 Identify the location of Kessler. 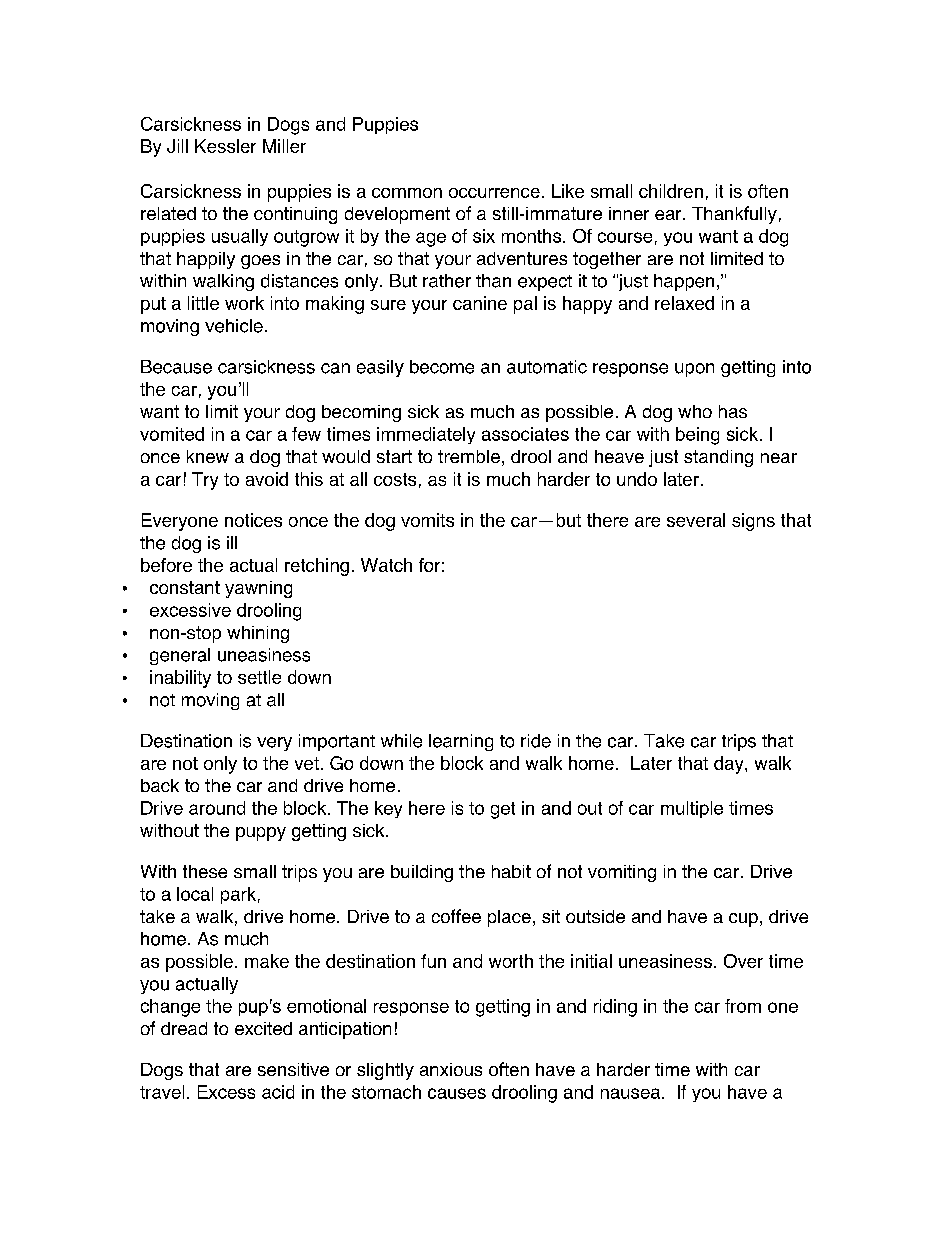
(225, 146).
